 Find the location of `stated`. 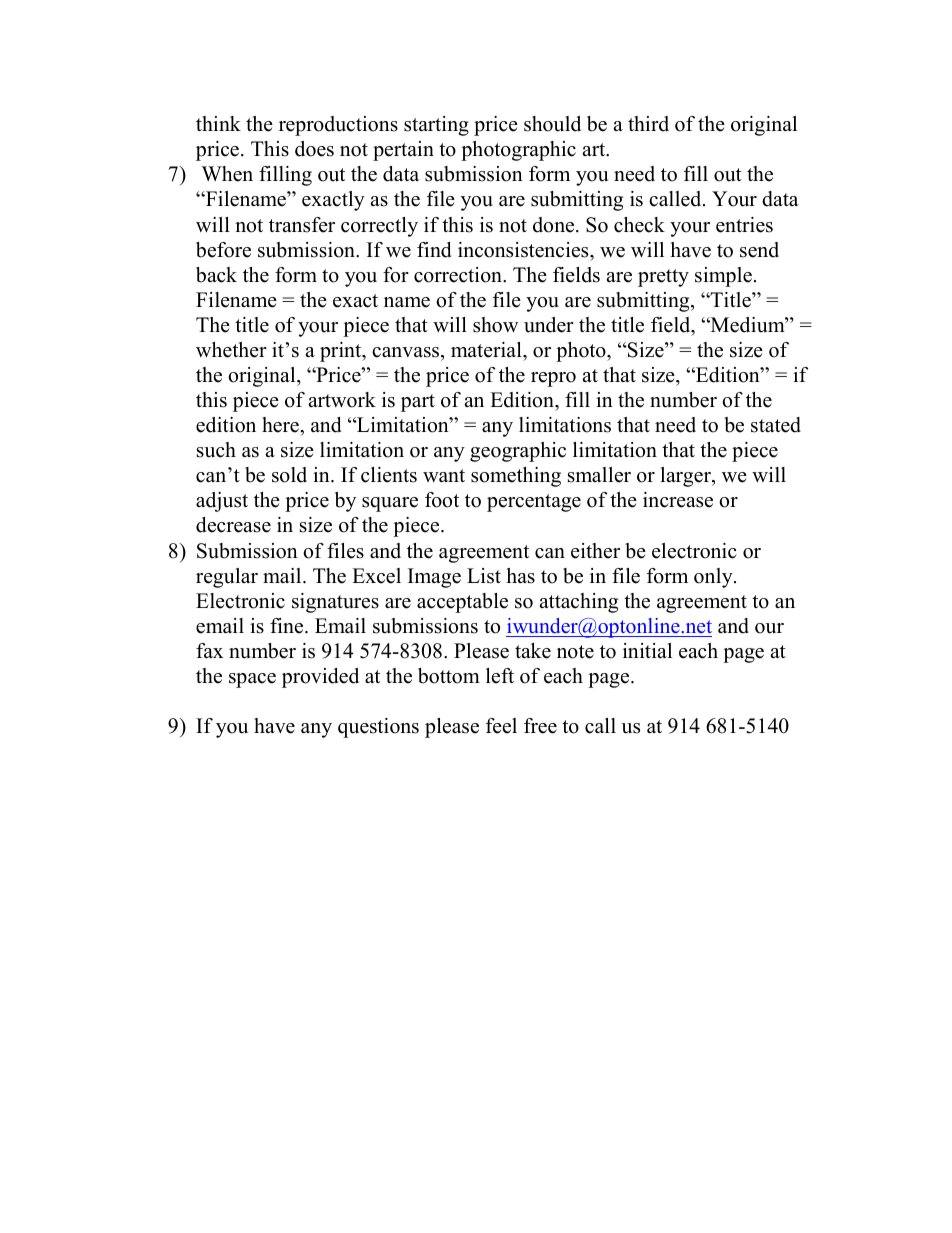

stated is located at coordinates (776, 425).
